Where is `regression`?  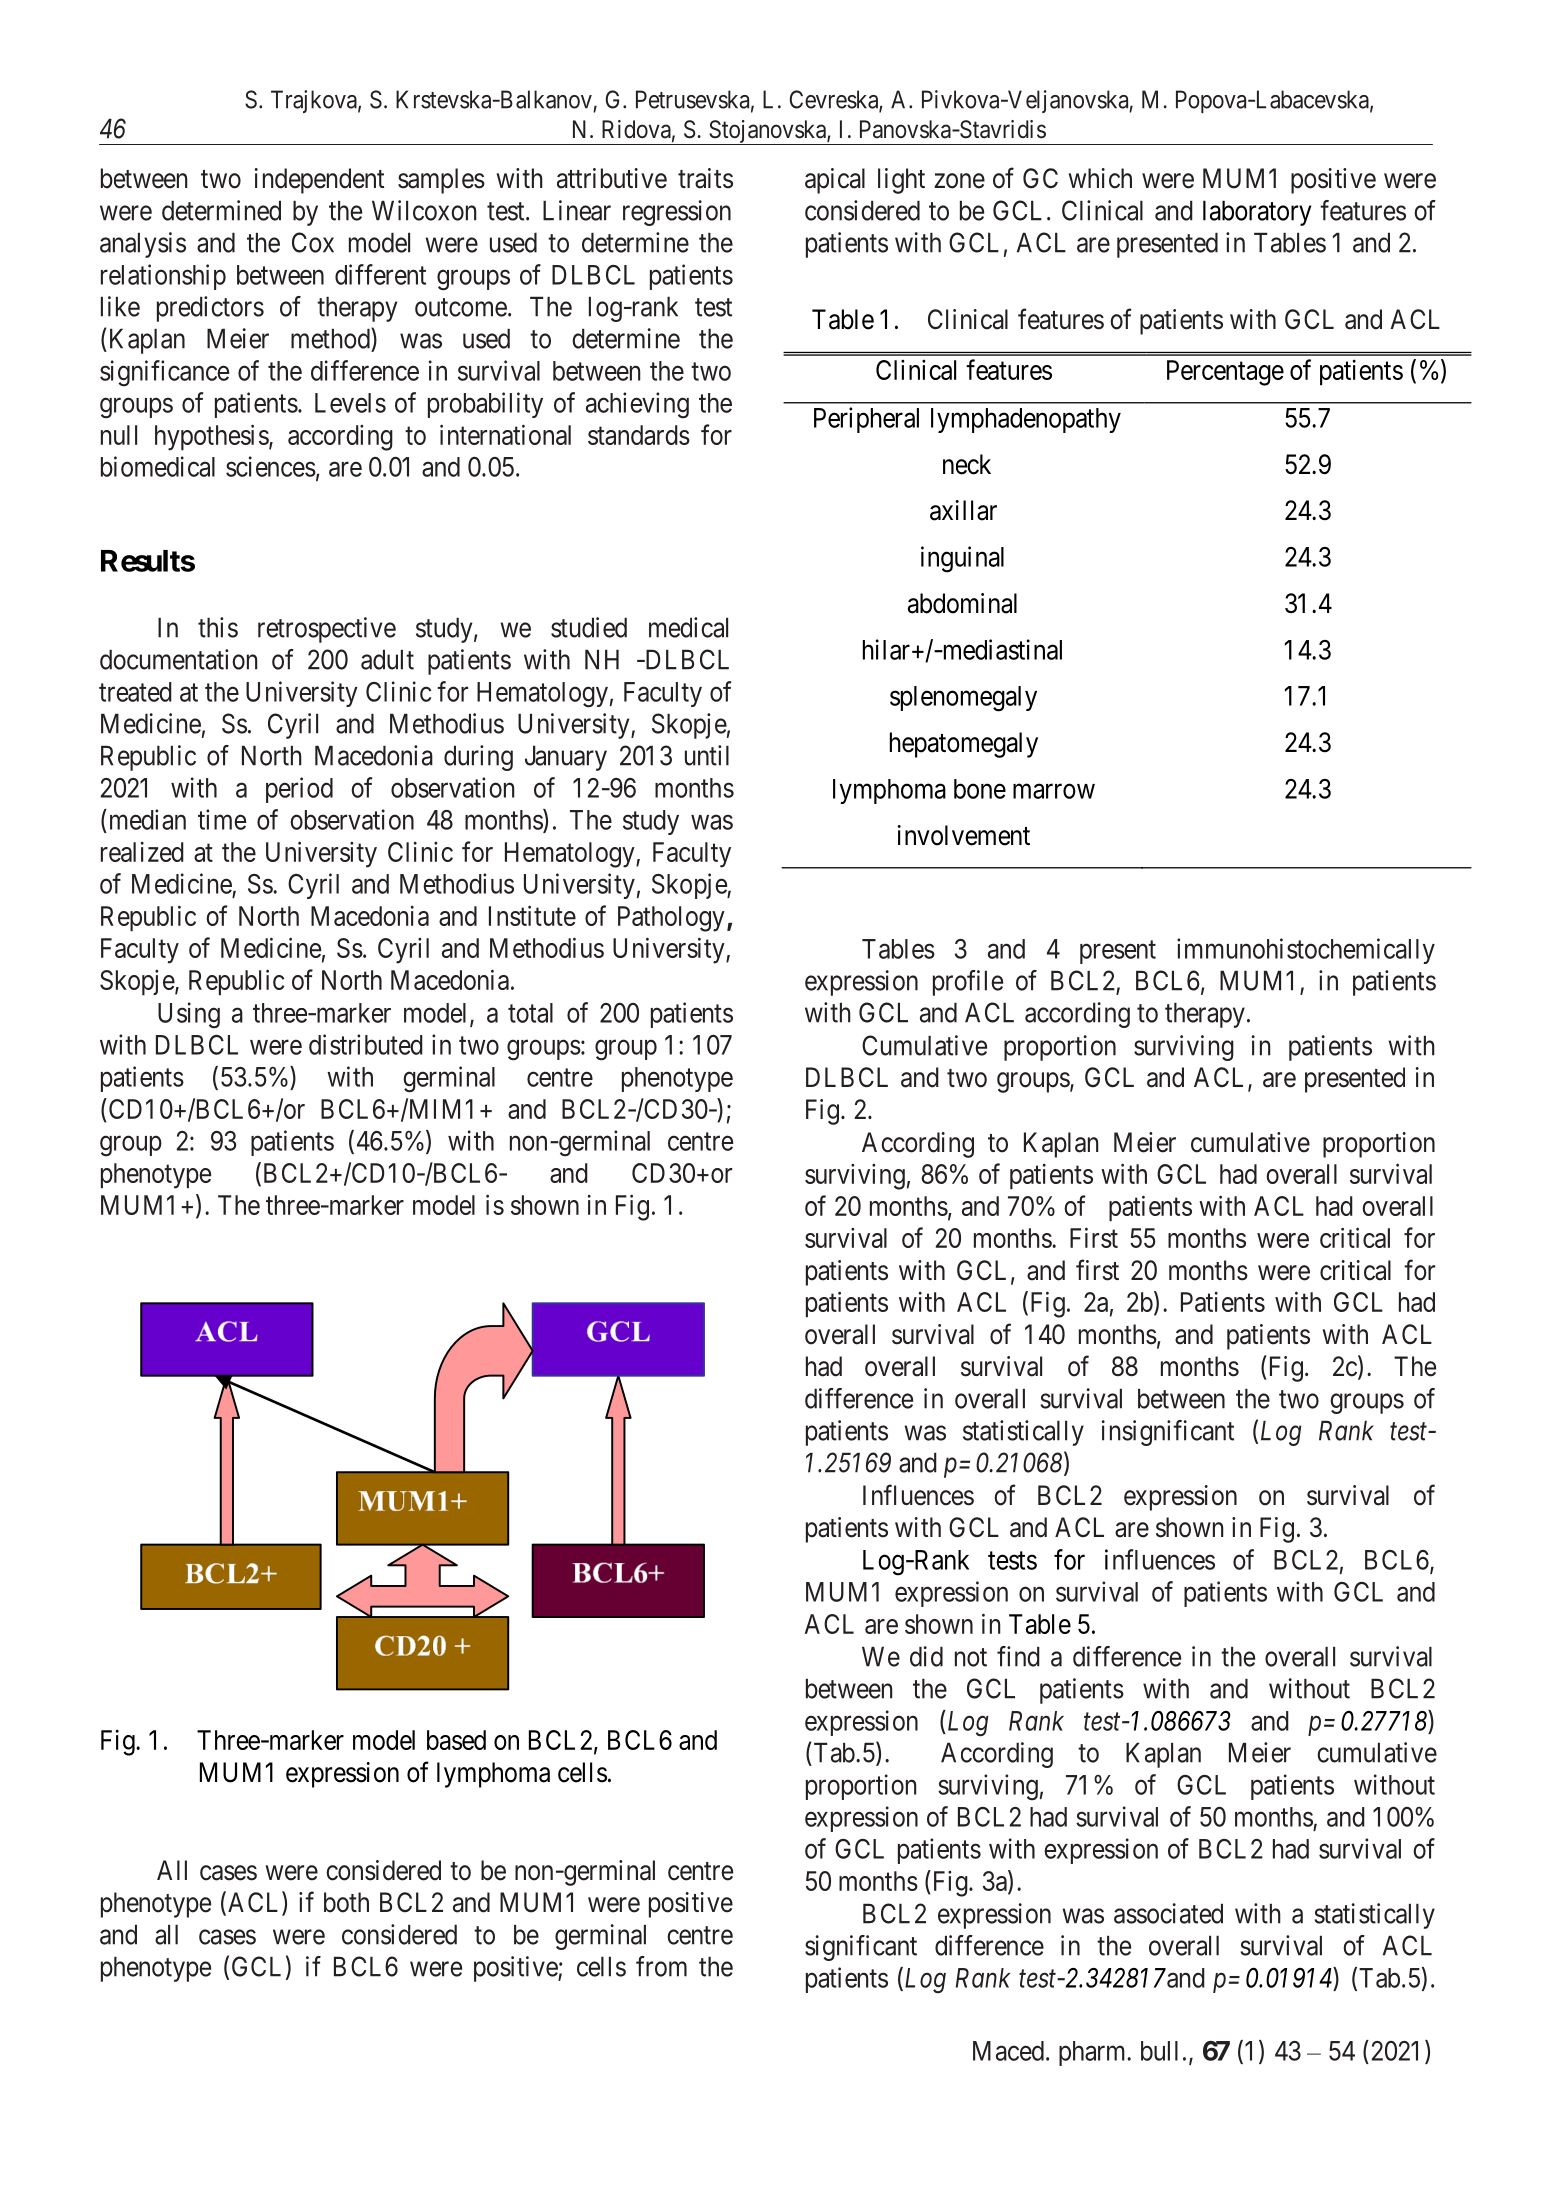
regression is located at coordinates (677, 213).
